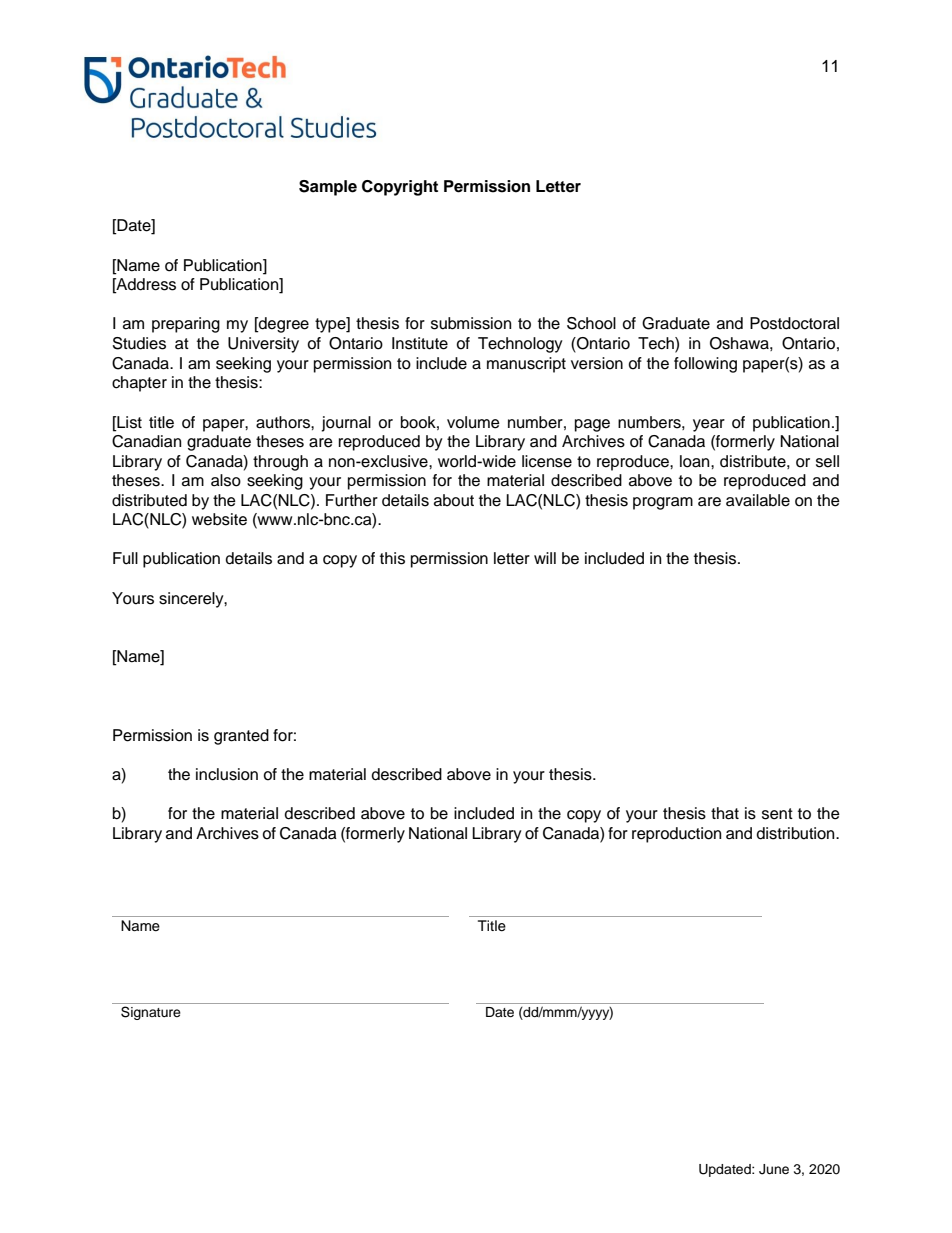 This screenshot has width=952, height=1233. What do you see at coordinates (545, 558) in the screenshot?
I see `will` at bounding box center [545, 558].
